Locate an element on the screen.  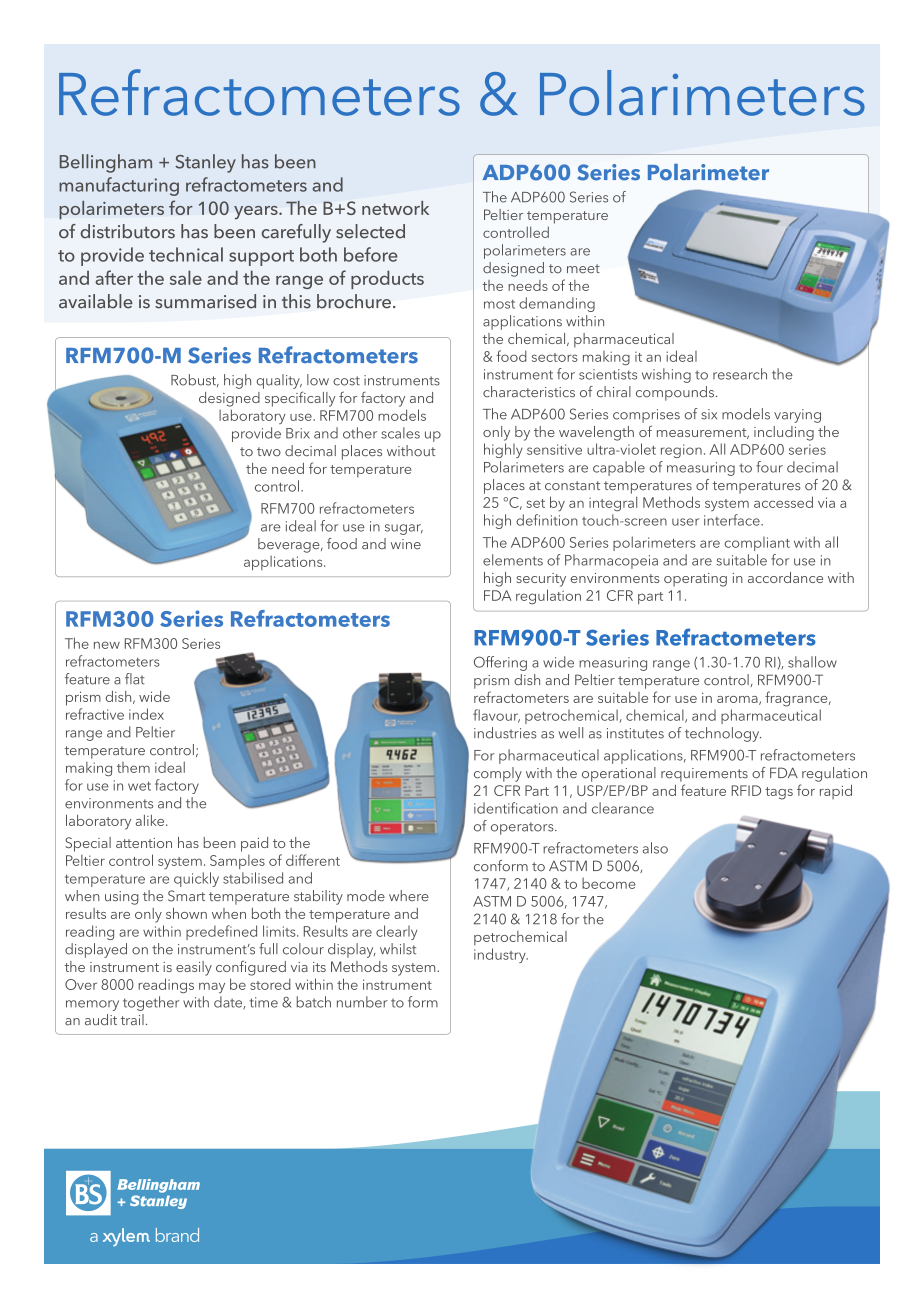
Offering is located at coordinates (500, 663).
